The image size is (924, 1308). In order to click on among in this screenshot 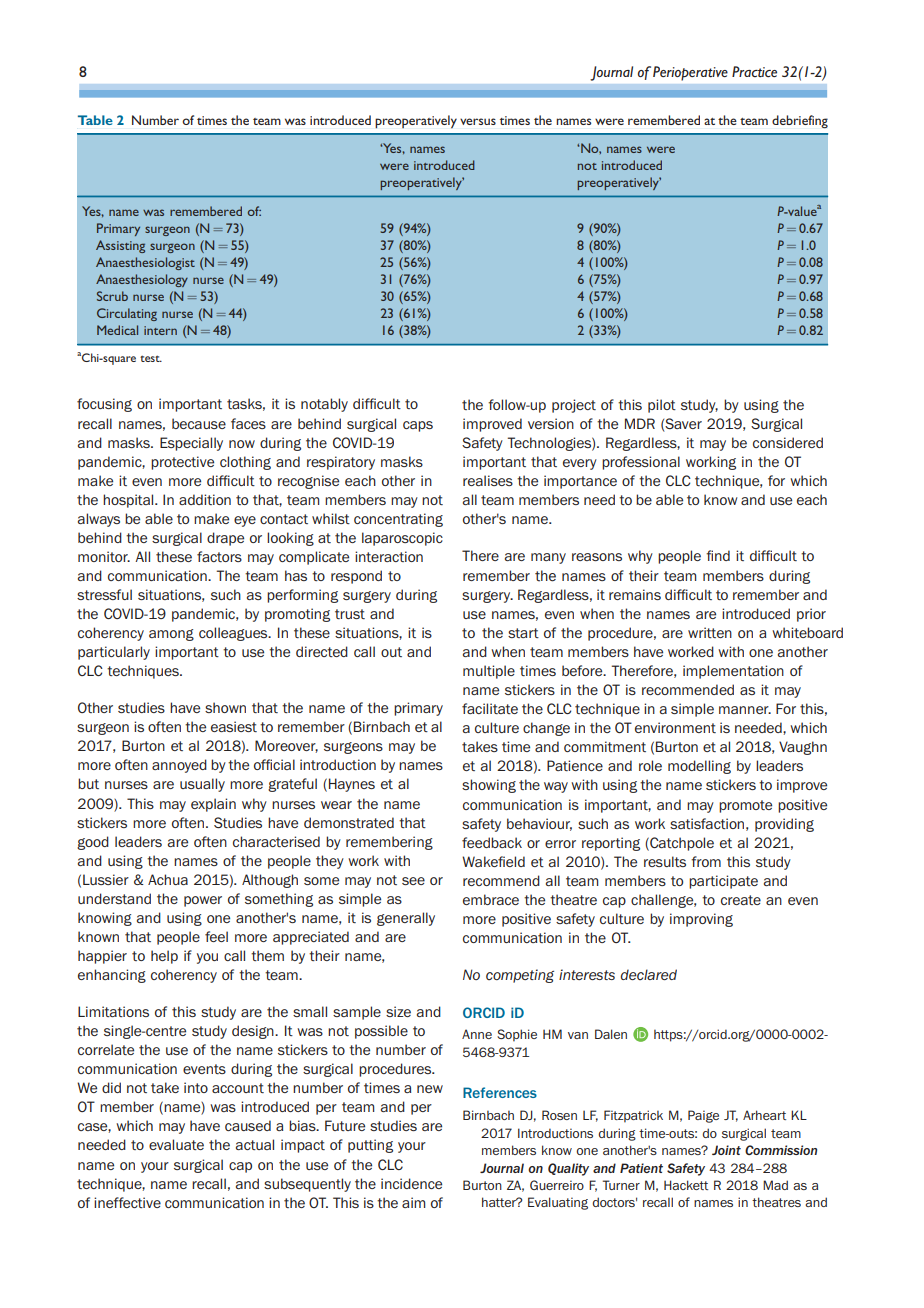, I will do `click(171, 635)`.
